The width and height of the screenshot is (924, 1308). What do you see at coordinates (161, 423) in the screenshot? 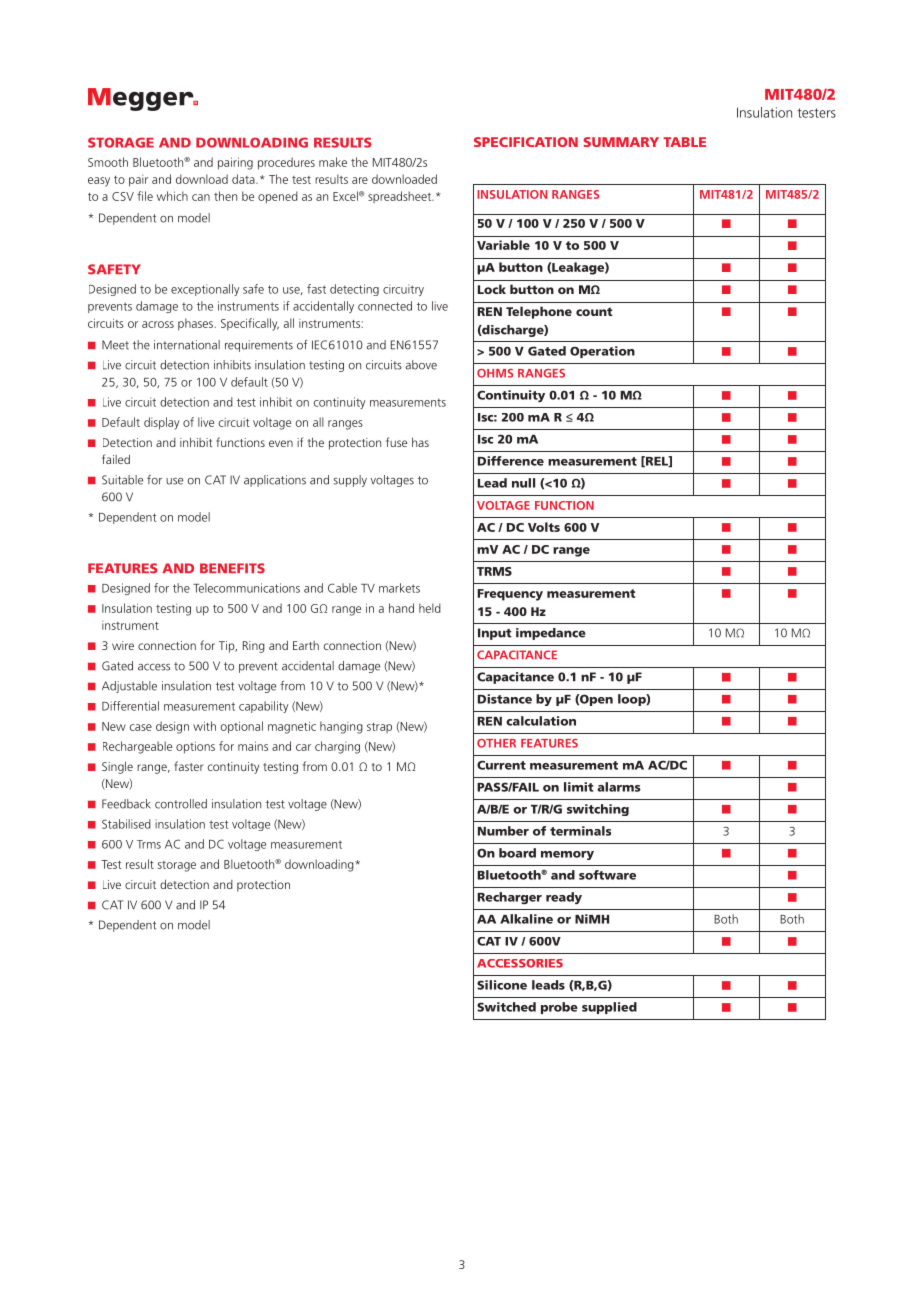
I see `display` at bounding box center [161, 423].
